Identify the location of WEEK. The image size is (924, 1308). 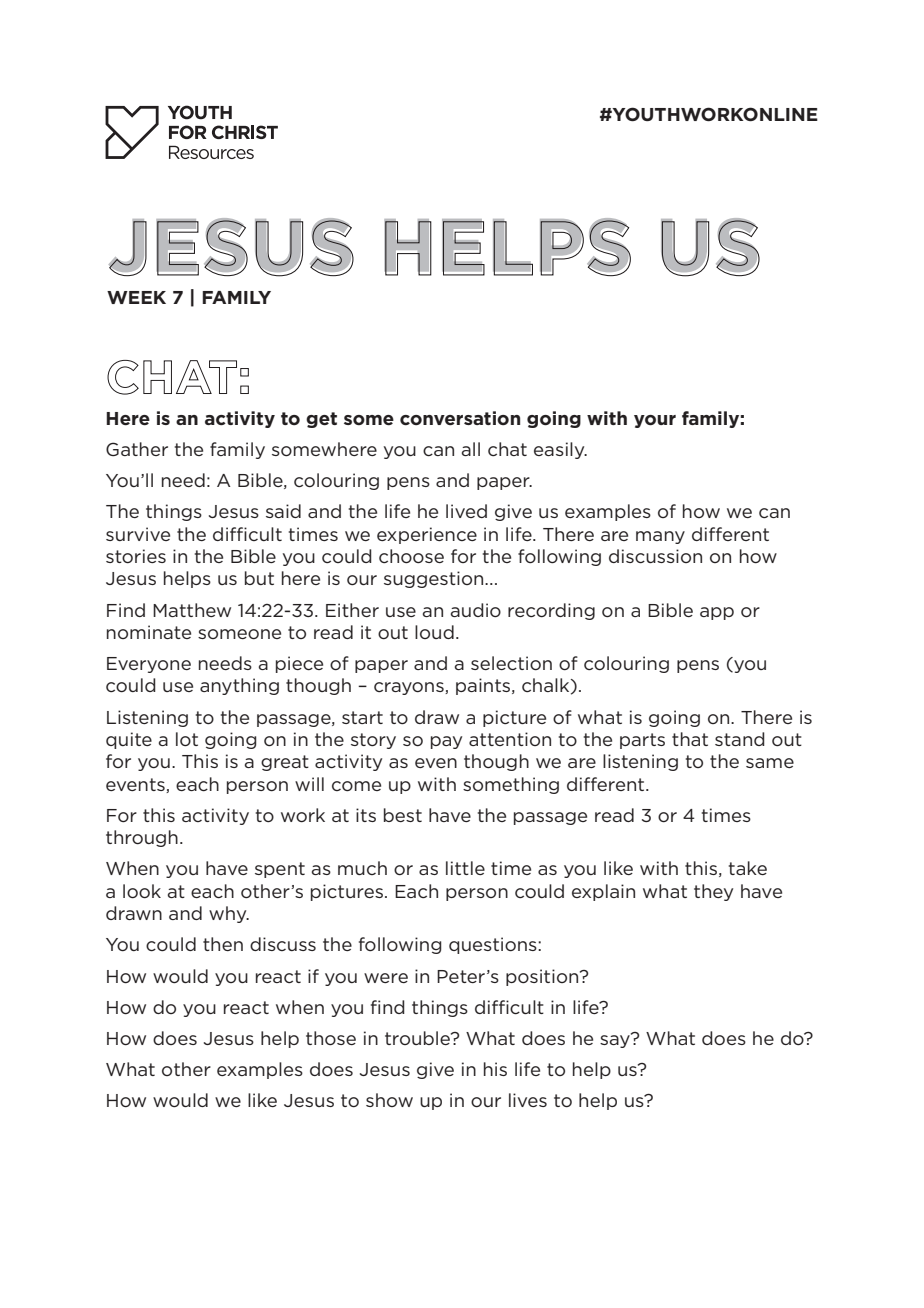
(136, 297).
